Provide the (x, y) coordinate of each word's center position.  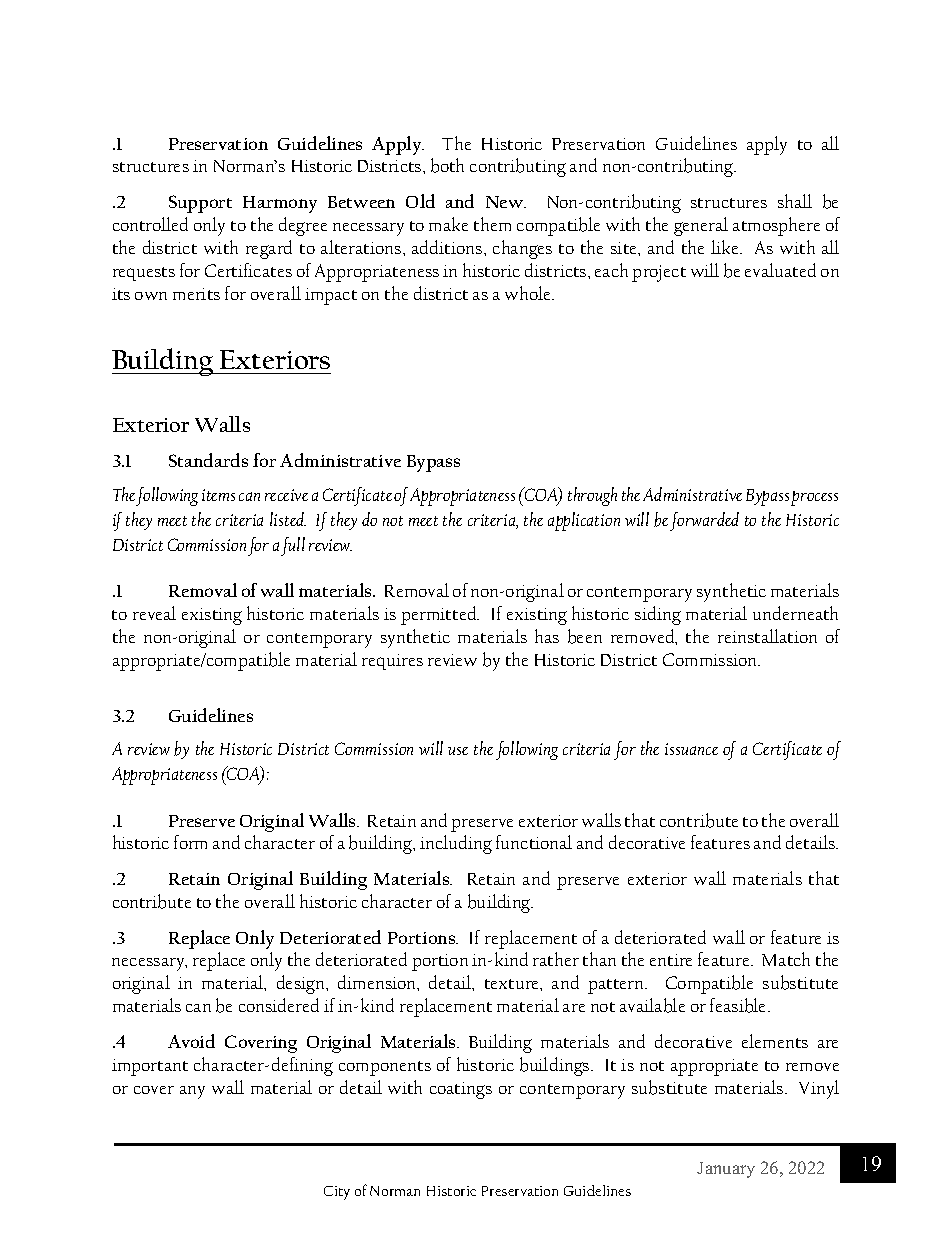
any (192, 1092)
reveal (154, 613)
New (506, 202)
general (701, 226)
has (547, 636)
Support (200, 204)
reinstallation (767, 636)
